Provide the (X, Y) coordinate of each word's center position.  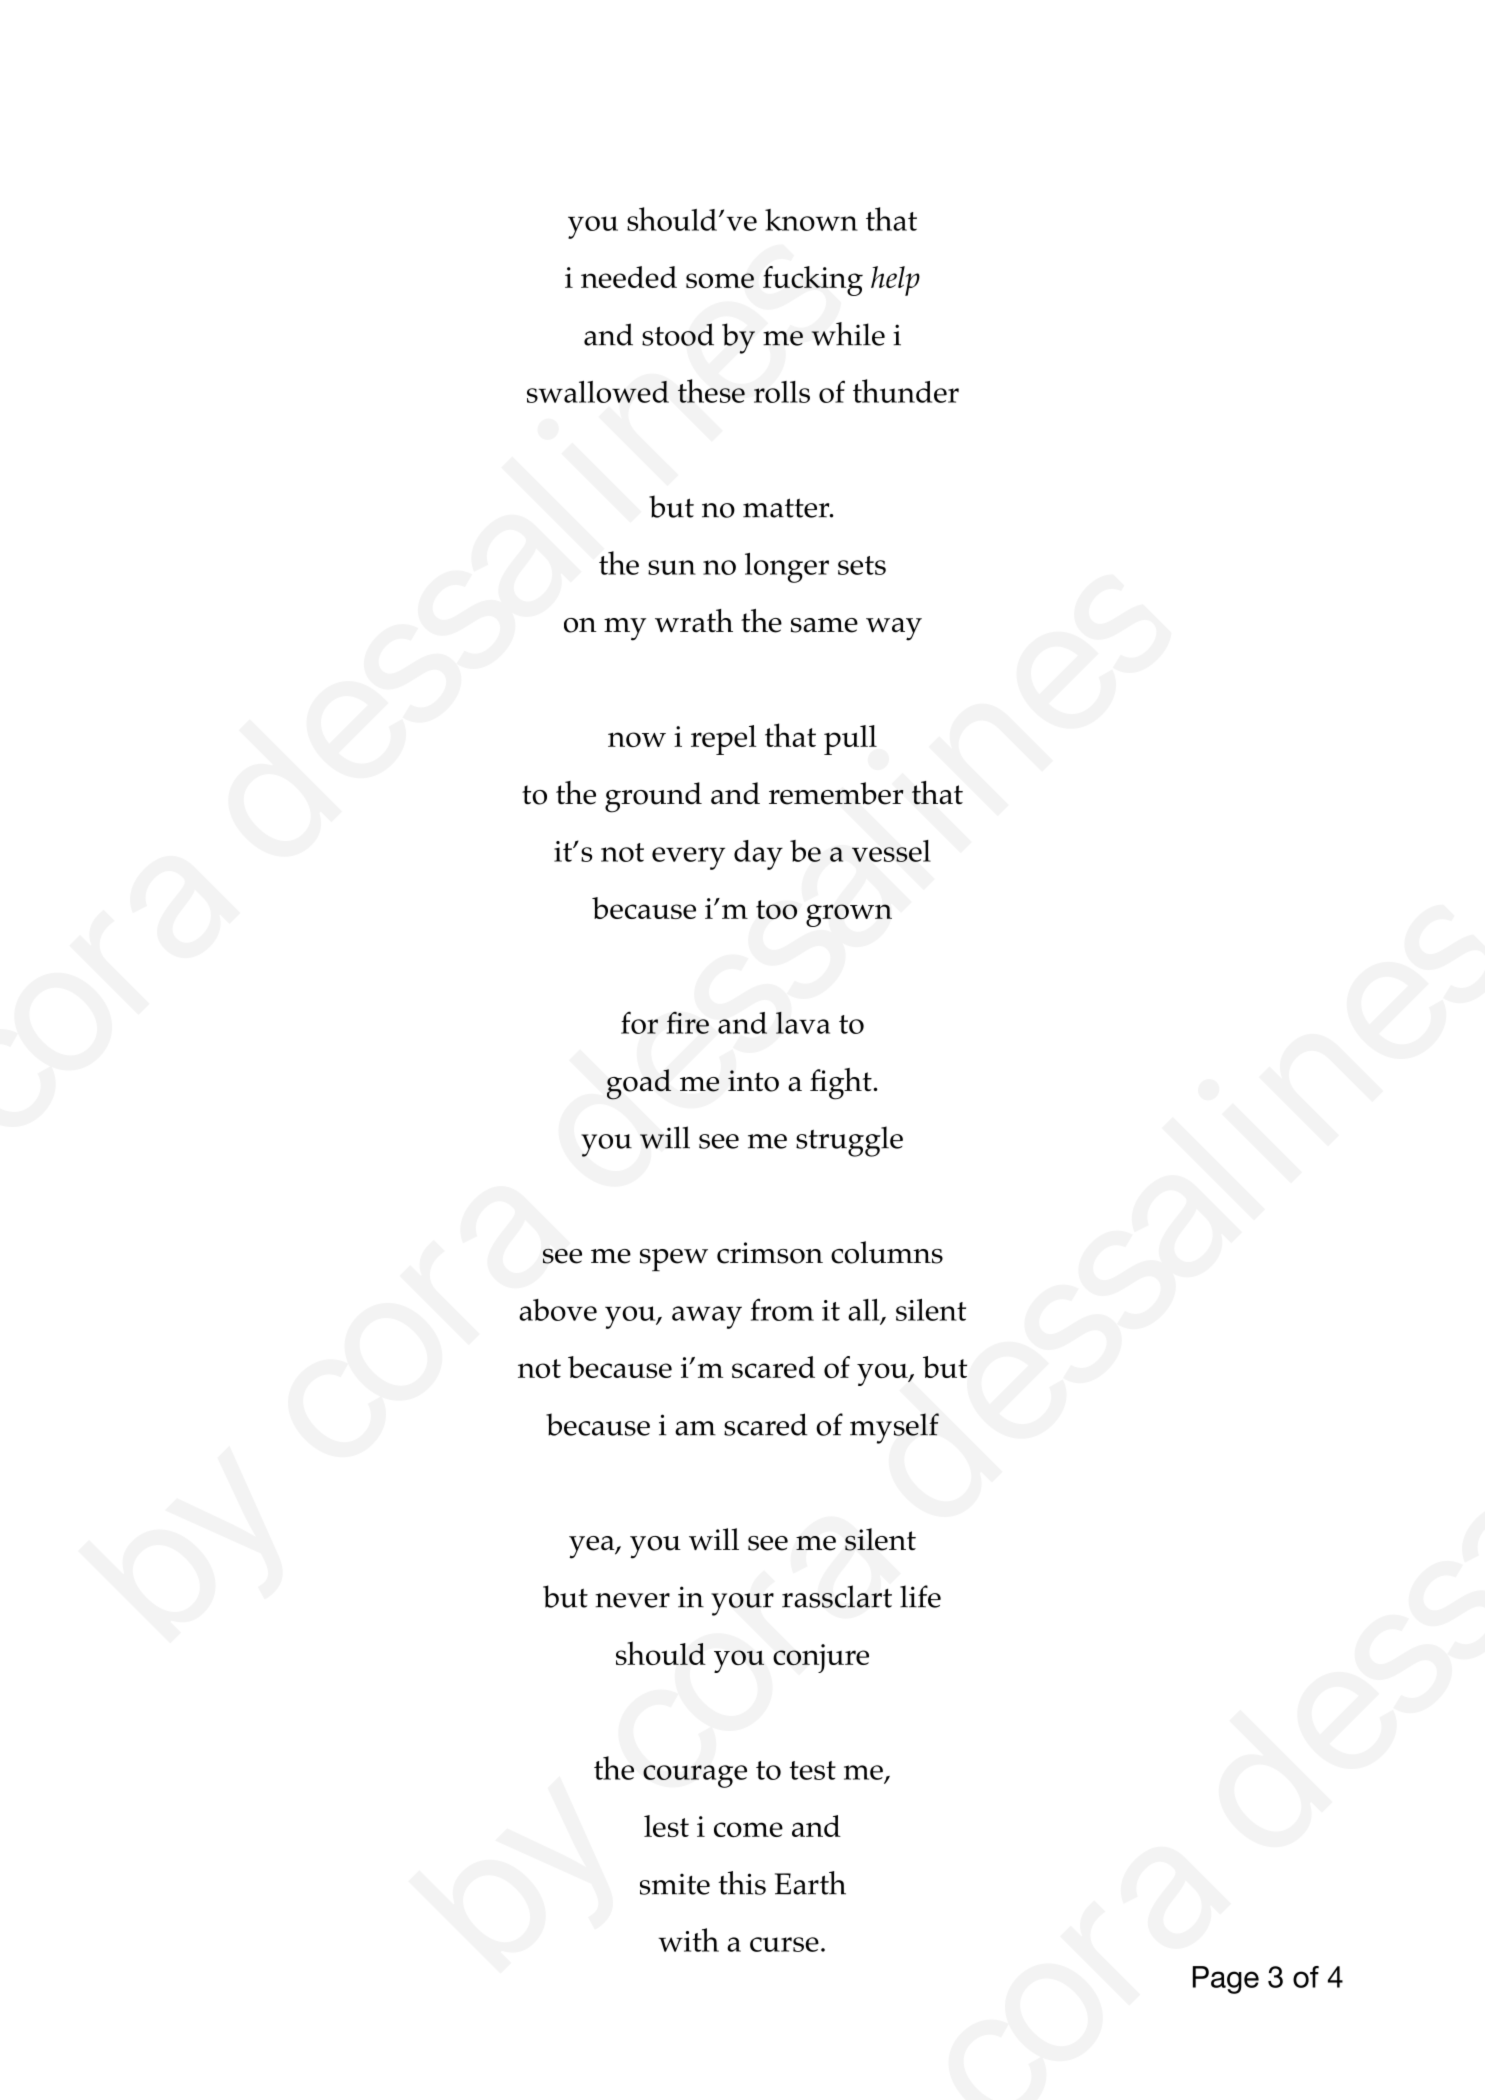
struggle (847, 1141)
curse (784, 1944)
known (811, 220)
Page (1226, 1980)
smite (675, 1884)
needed (629, 277)
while (848, 334)
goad (639, 1084)
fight (842, 1084)
